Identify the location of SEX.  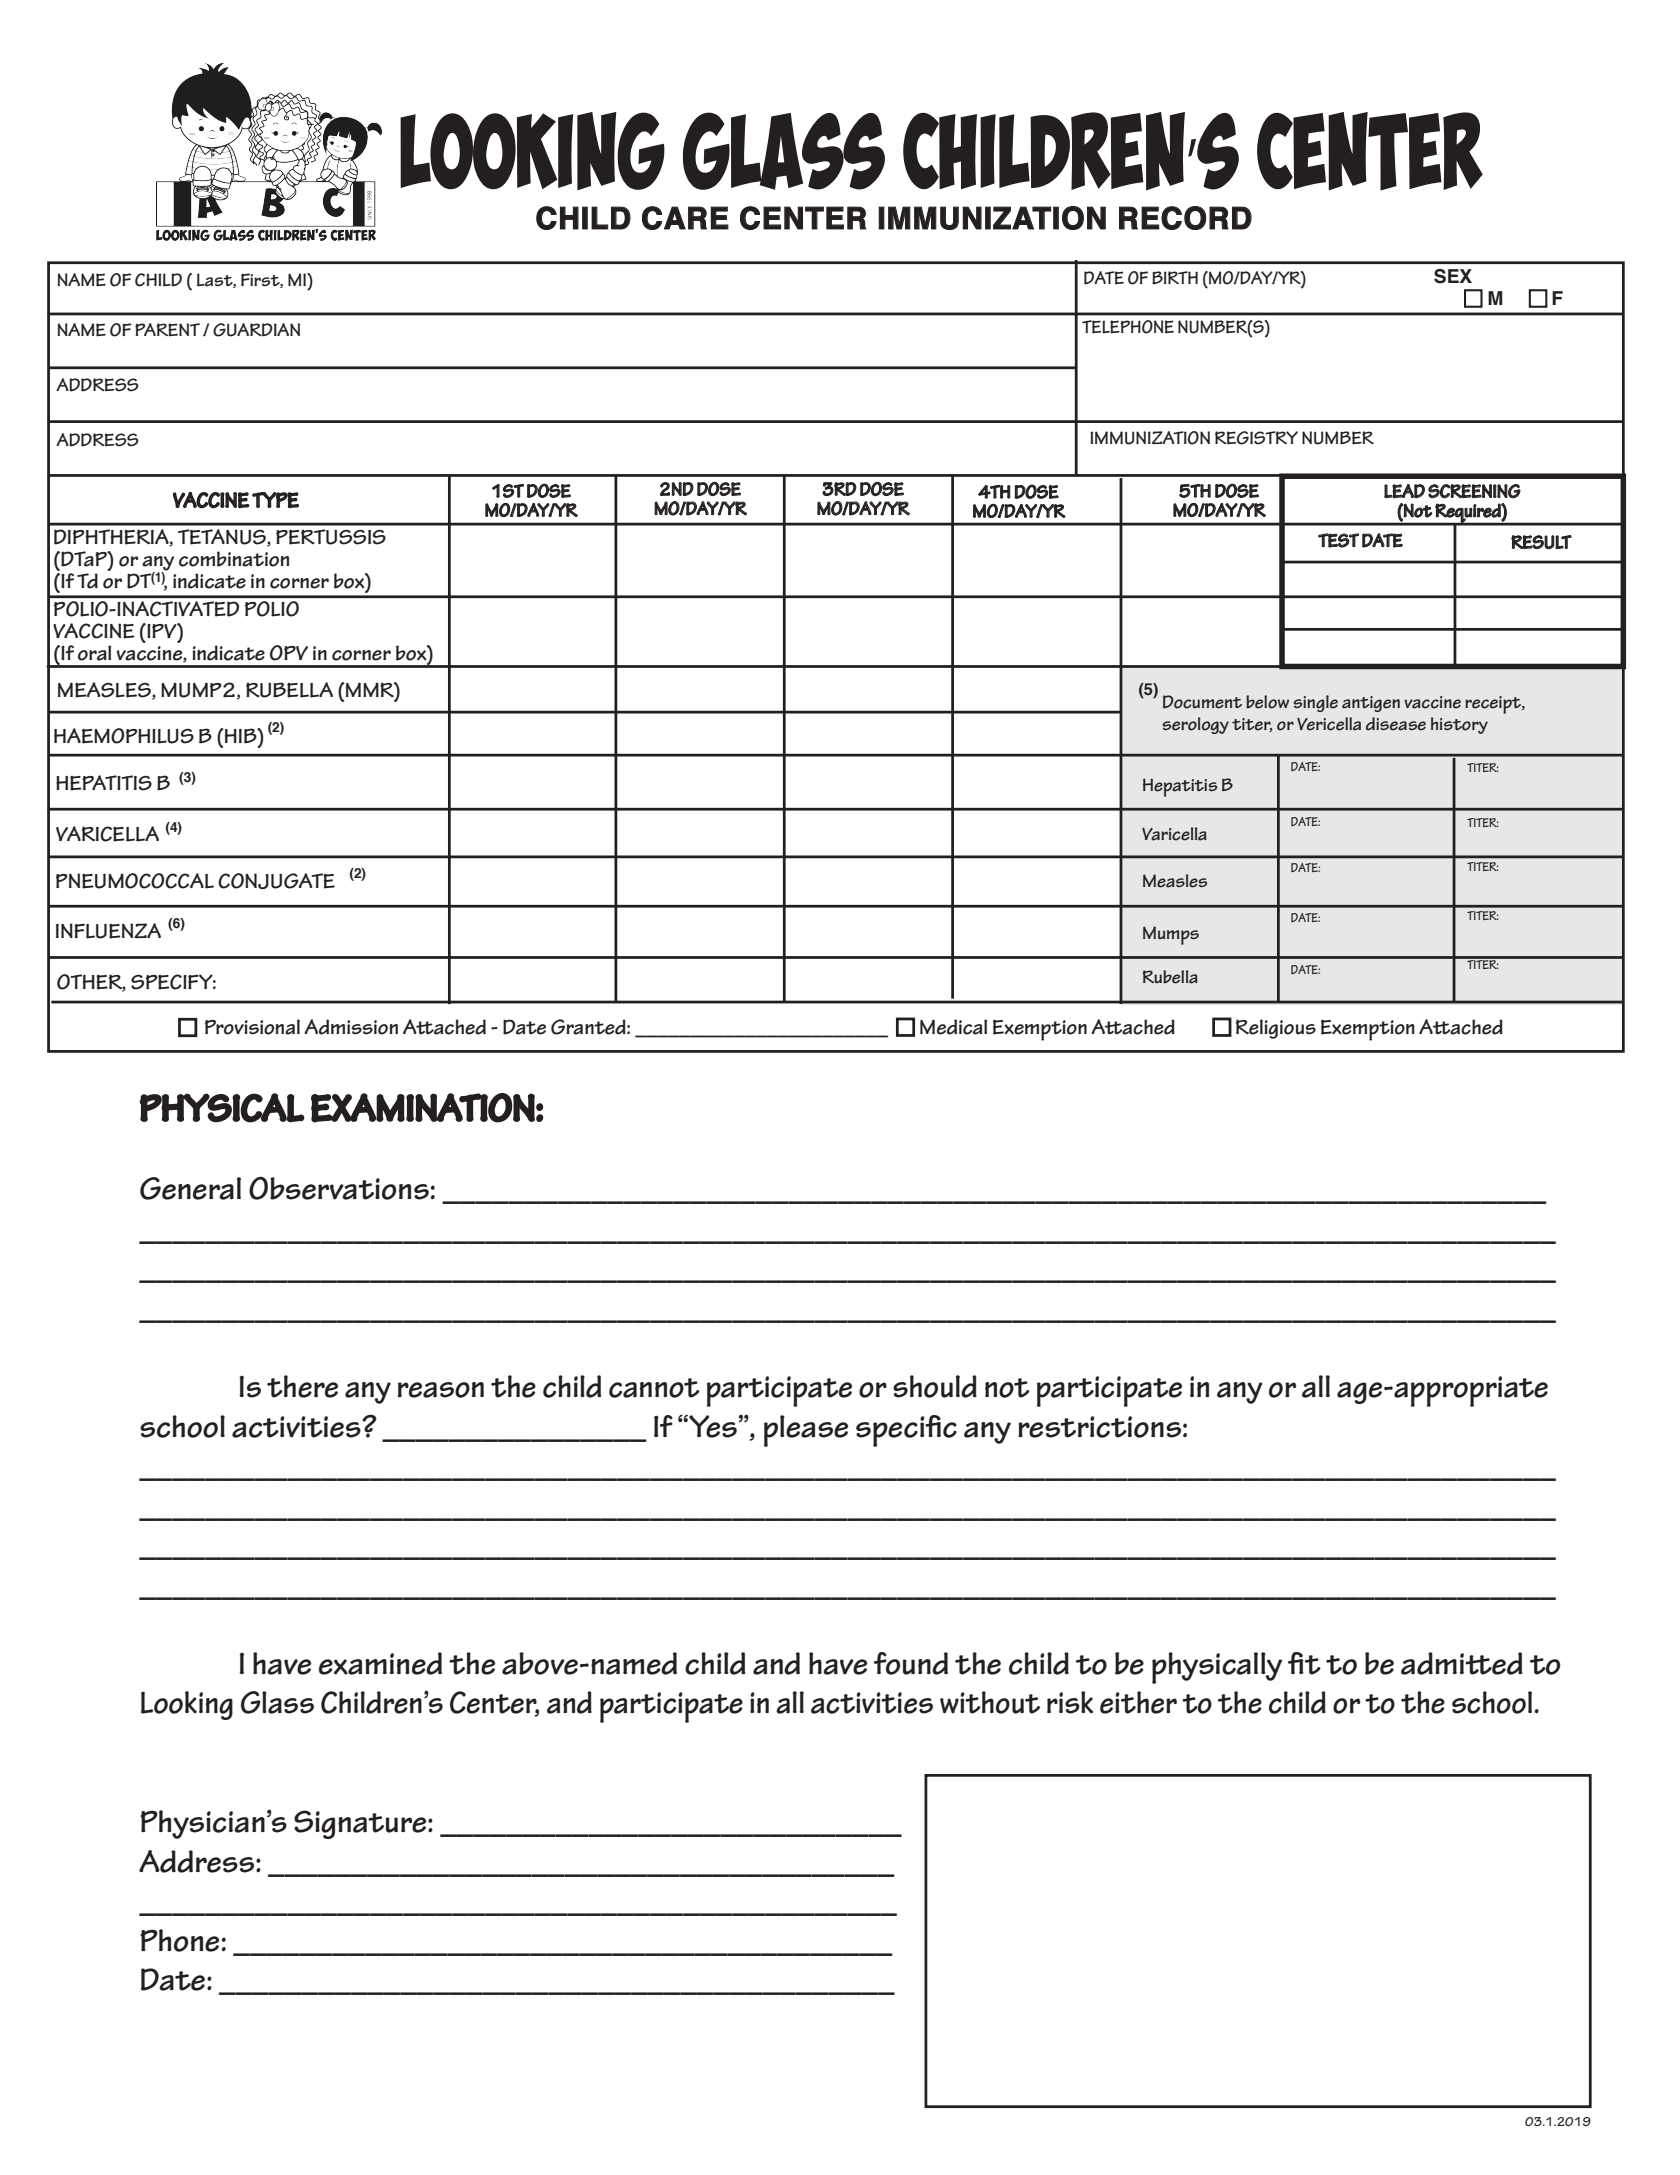
(1453, 276).
